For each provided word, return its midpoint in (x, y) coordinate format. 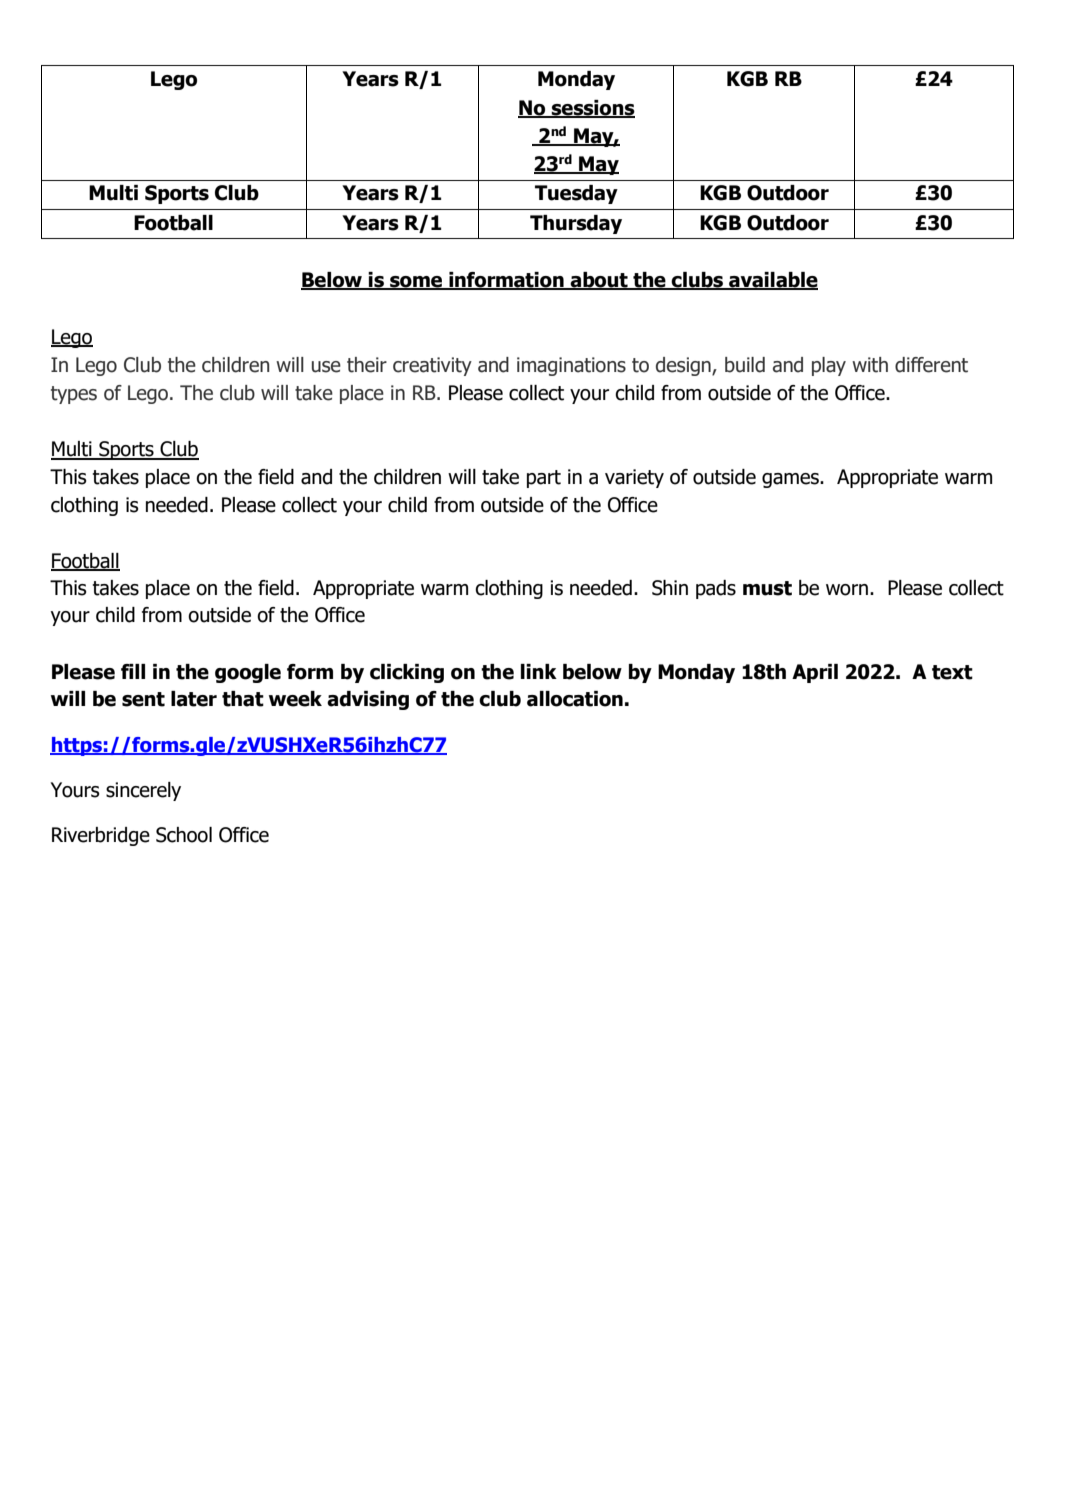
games (791, 480)
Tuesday (576, 194)
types (74, 395)
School (184, 835)
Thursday (576, 224)
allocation (575, 699)
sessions (592, 108)
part (544, 479)
